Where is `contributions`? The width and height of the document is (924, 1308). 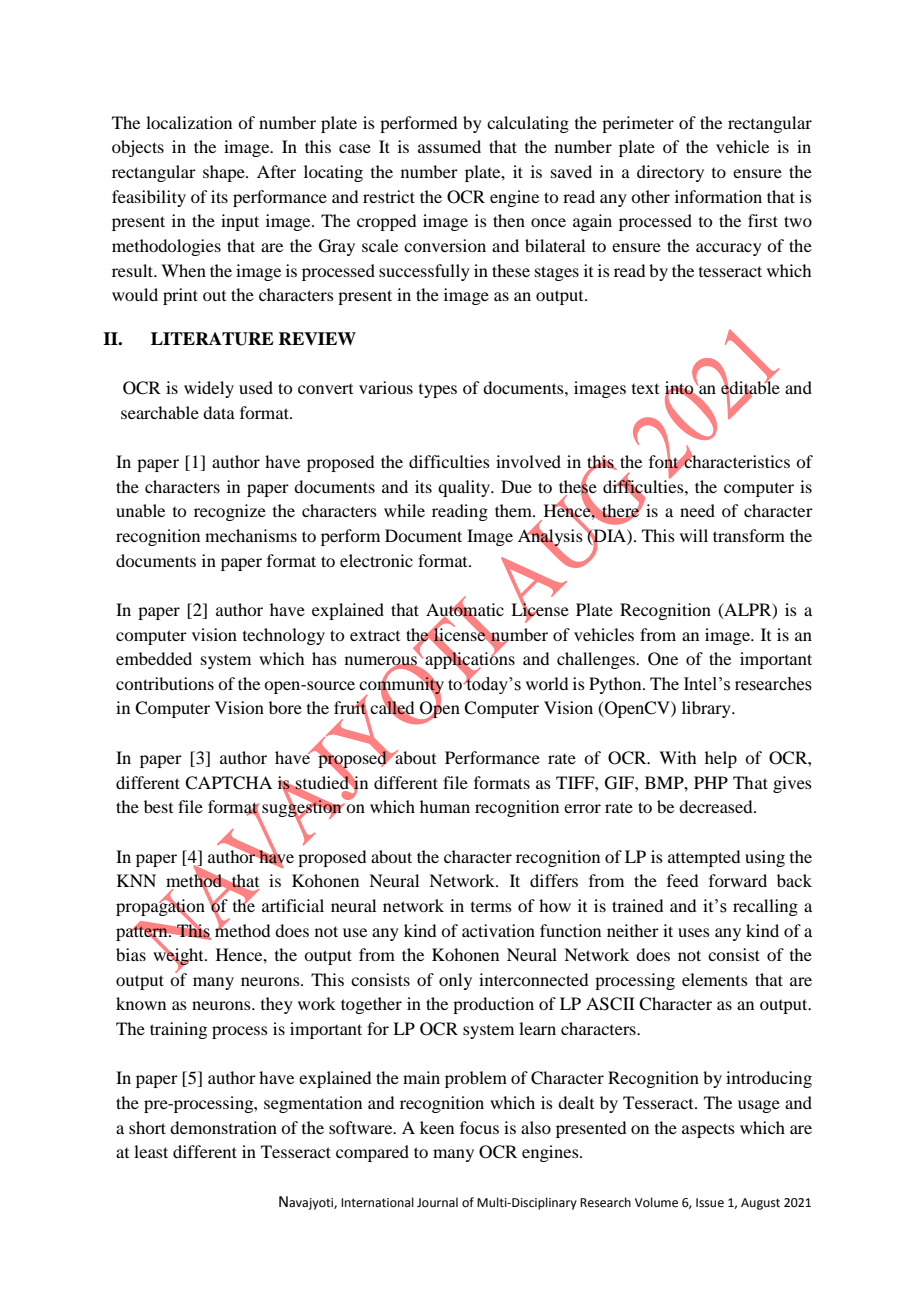
contributions is located at coordinates (165, 683).
